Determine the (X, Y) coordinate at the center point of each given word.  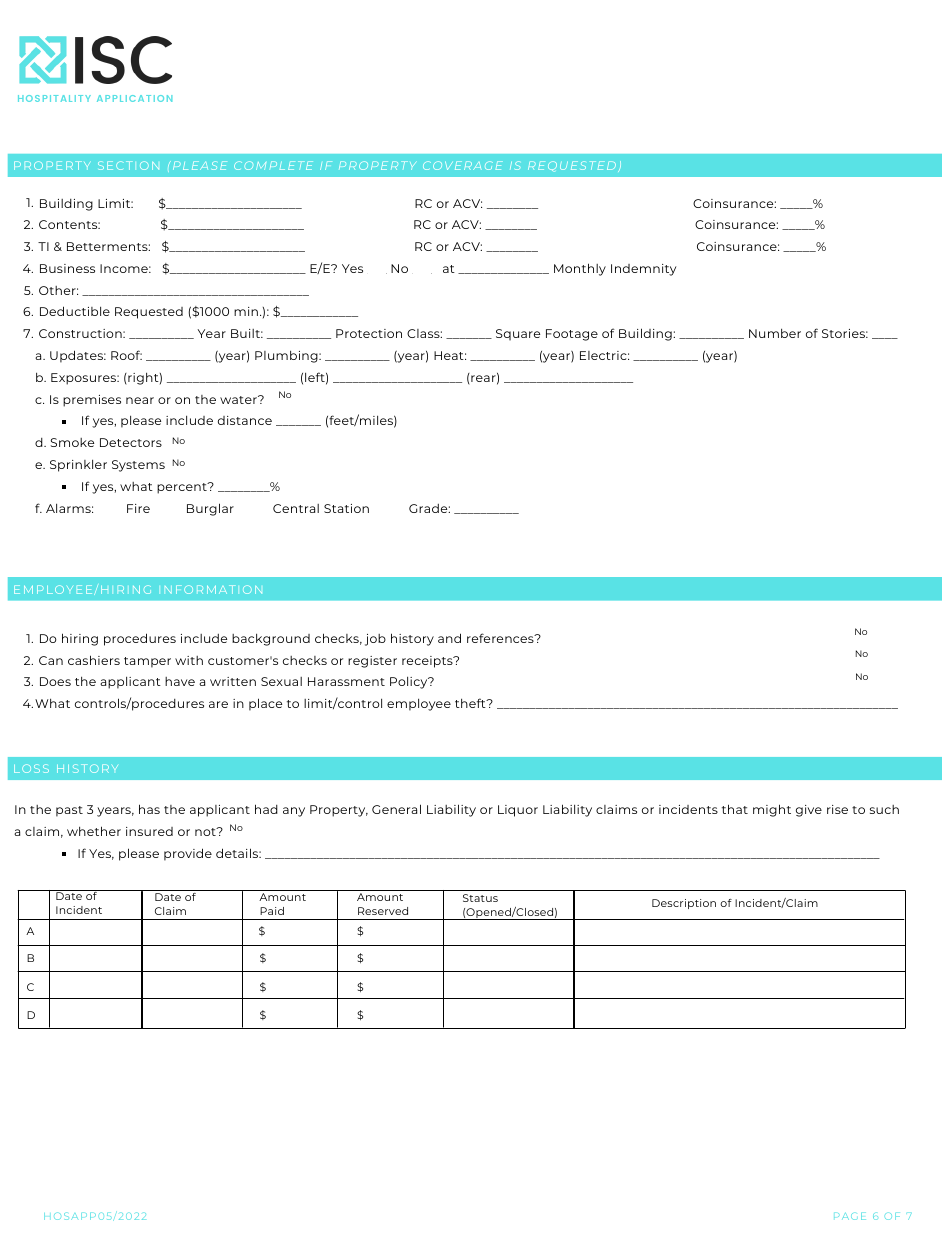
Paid (272, 911)
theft (471, 703)
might (772, 810)
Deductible (75, 311)
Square (518, 335)
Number (775, 333)
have (180, 681)
